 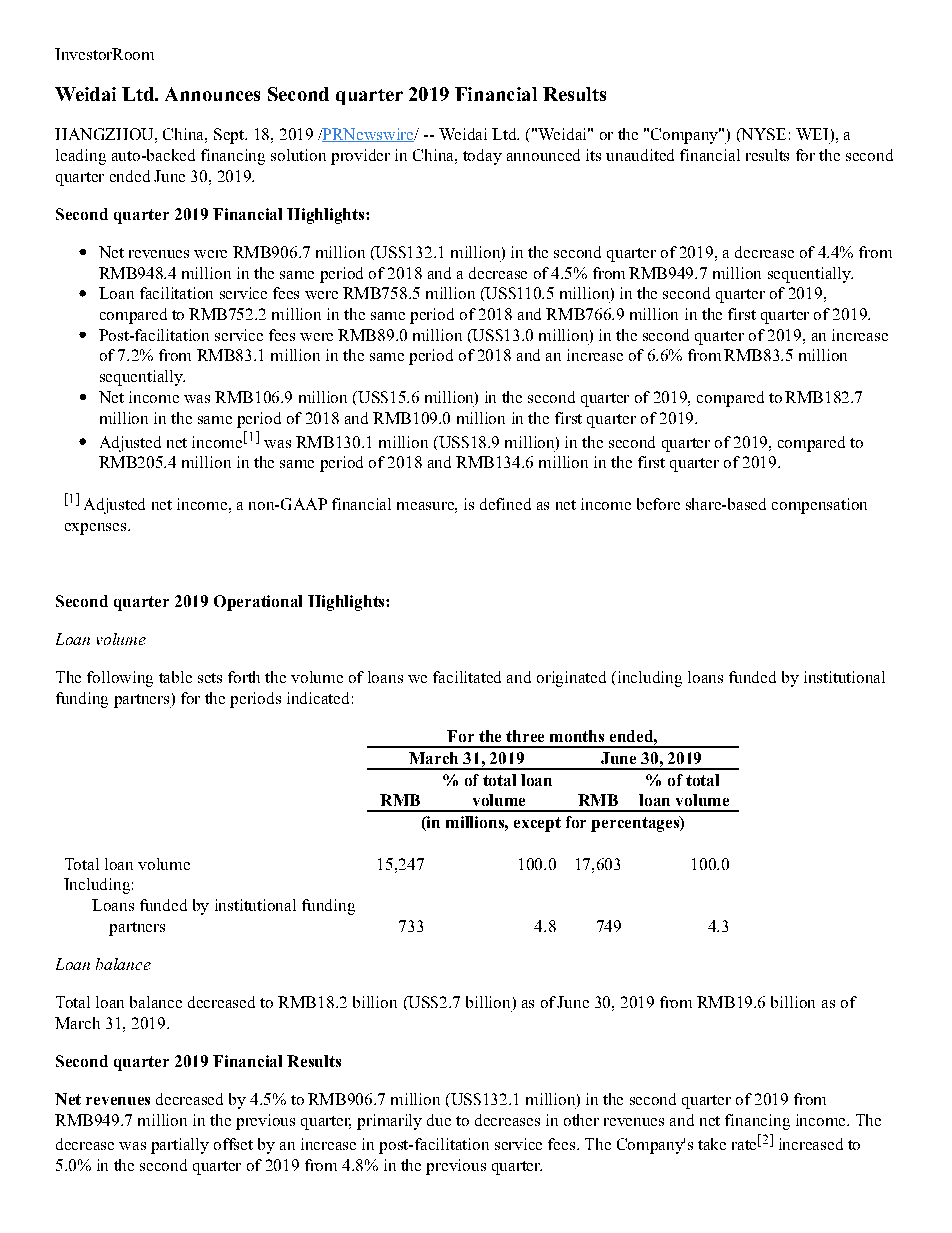 I want to click on Announces, so click(x=212, y=94).
